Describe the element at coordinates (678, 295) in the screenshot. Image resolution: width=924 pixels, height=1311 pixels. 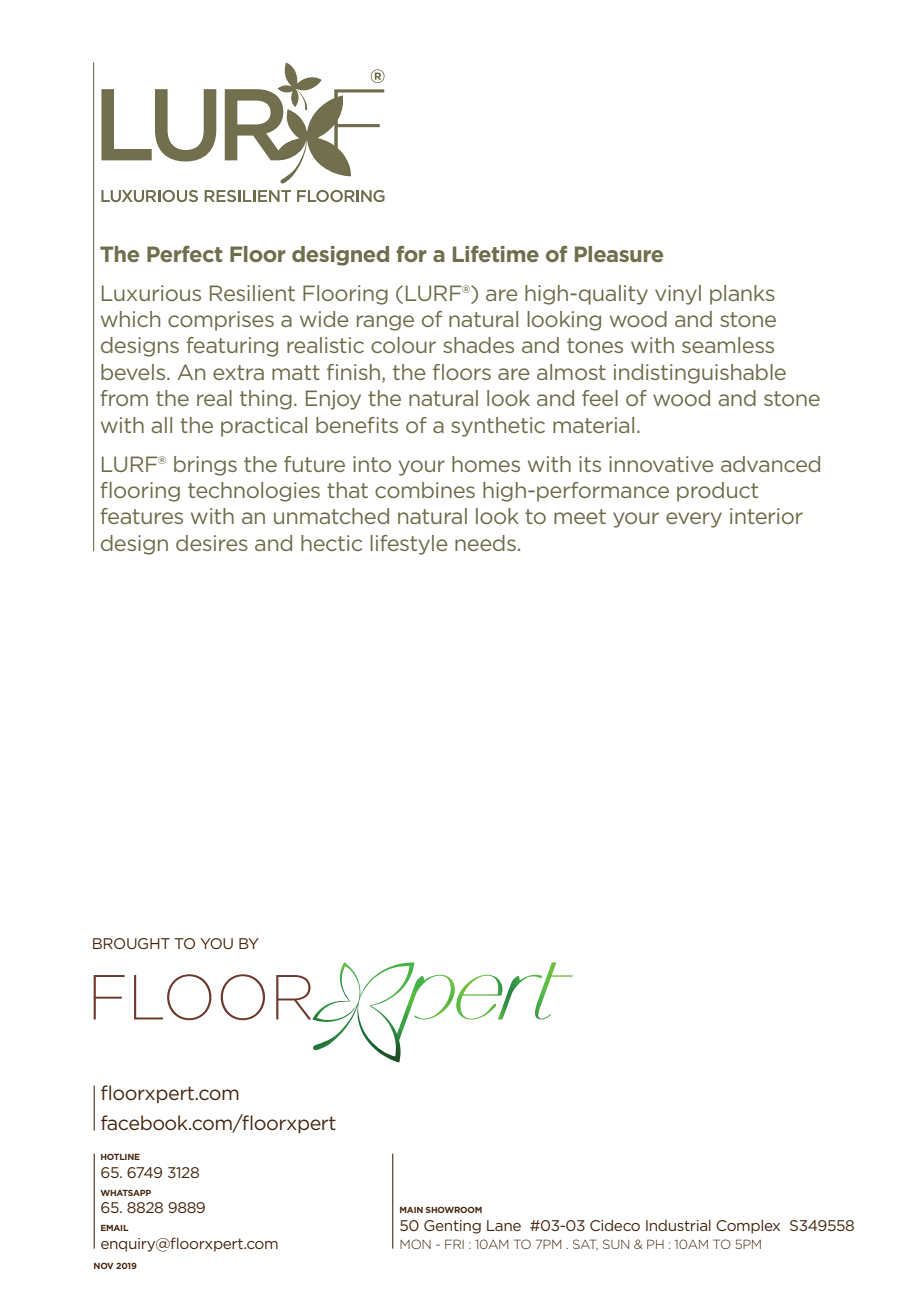
I see `vinyl` at that location.
